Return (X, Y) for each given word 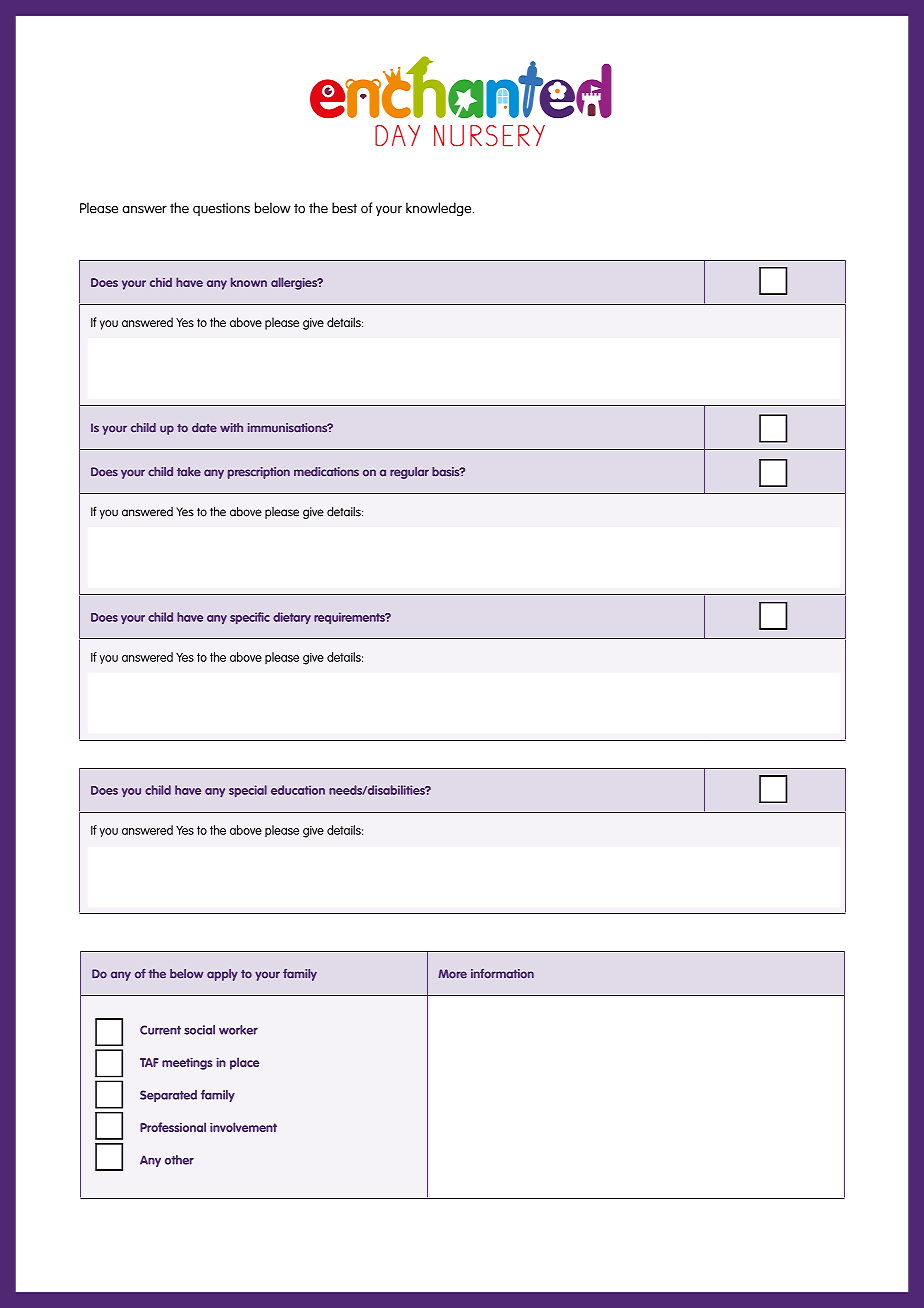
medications (326, 472)
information (502, 974)
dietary (292, 618)
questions (221, 209)
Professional (173, 1127)
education (298, 790)
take (189, 472)
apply (222, 975)
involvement (243, 1127)
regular (409, 473)
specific (250, 618)
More (452, 974)
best (344, 208)
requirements (350, 618)
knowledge (440, 209)
